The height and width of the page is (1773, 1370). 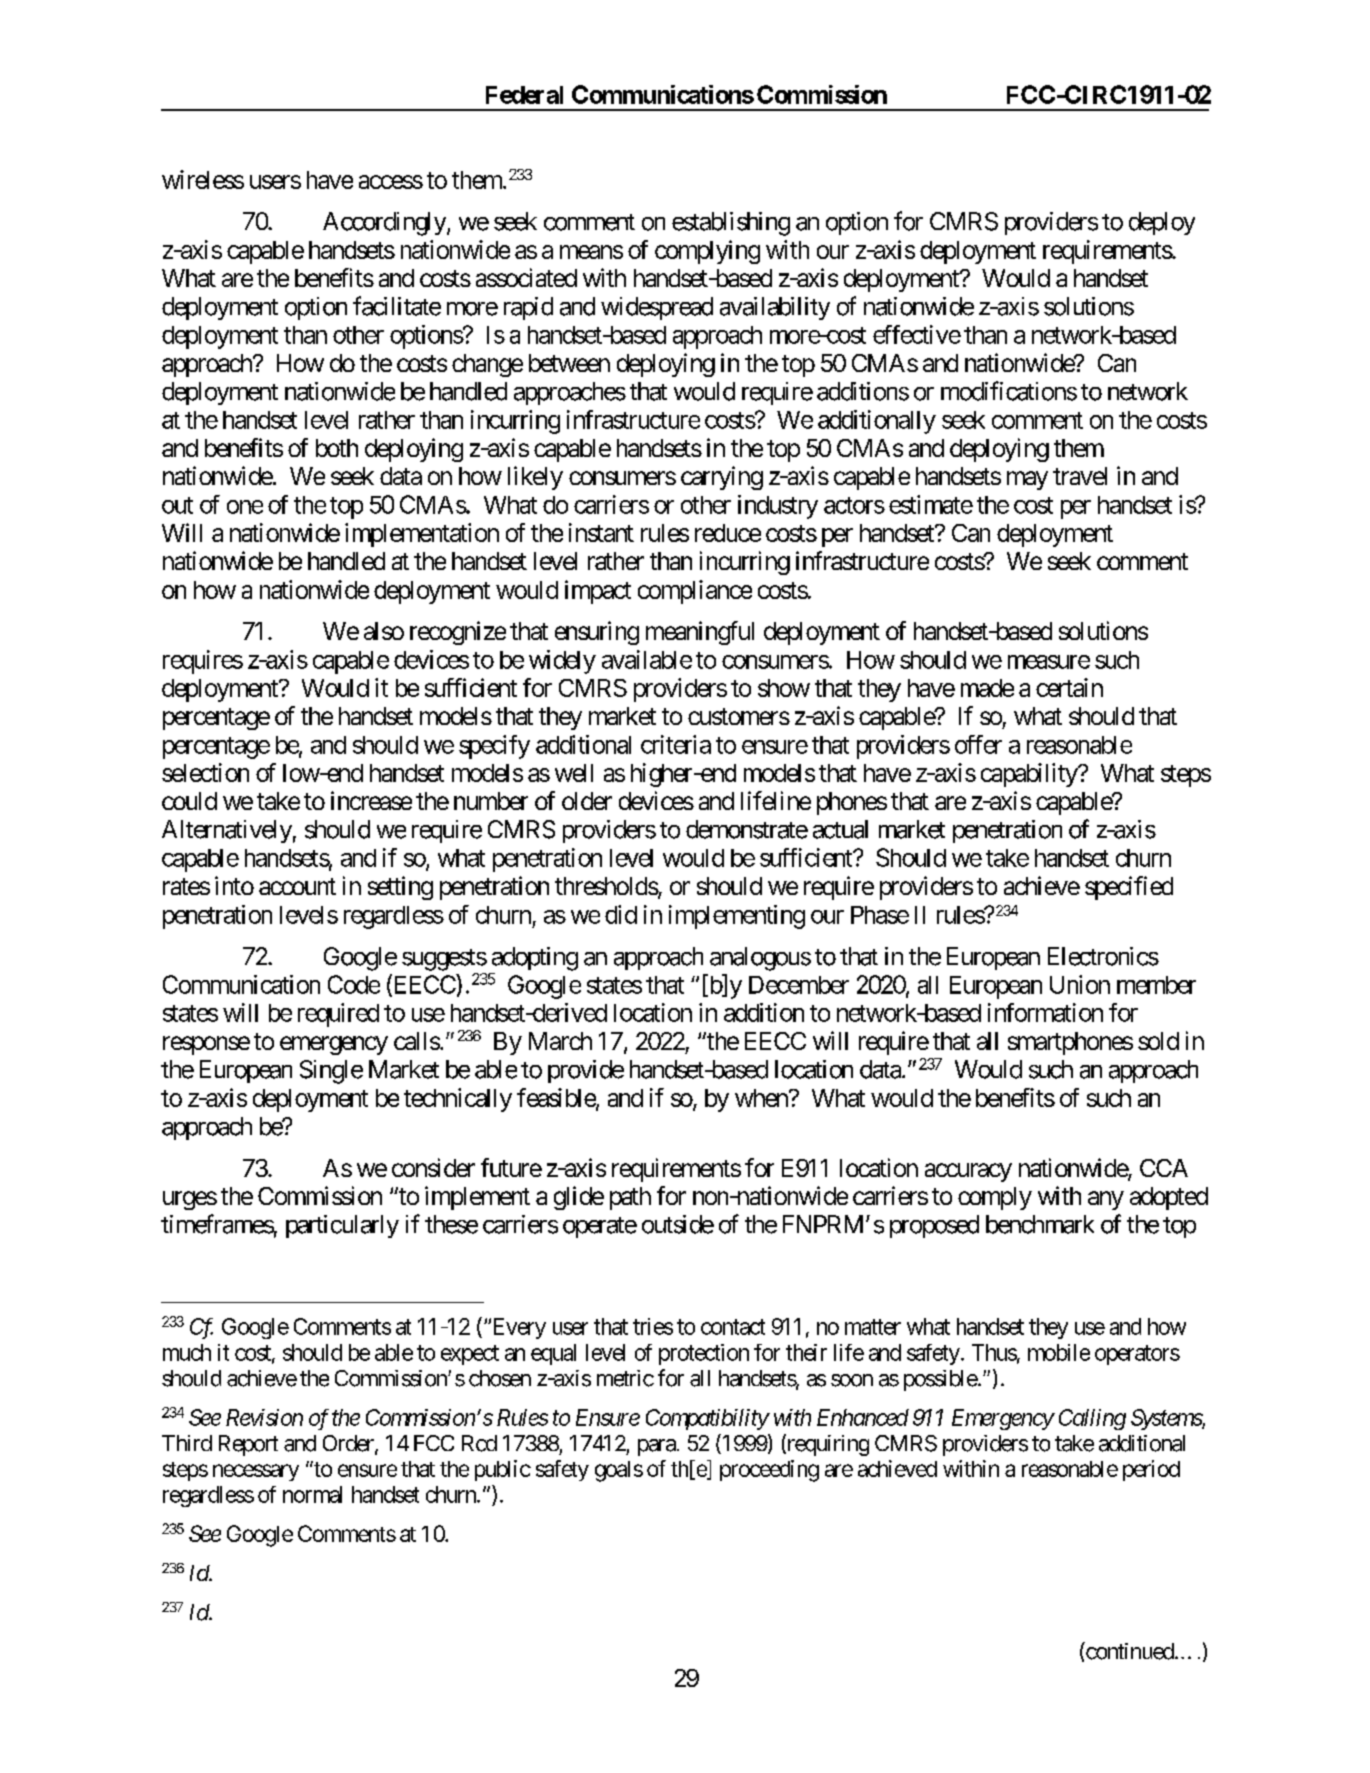 I want to click on availability, so click(x=775, y=308).
